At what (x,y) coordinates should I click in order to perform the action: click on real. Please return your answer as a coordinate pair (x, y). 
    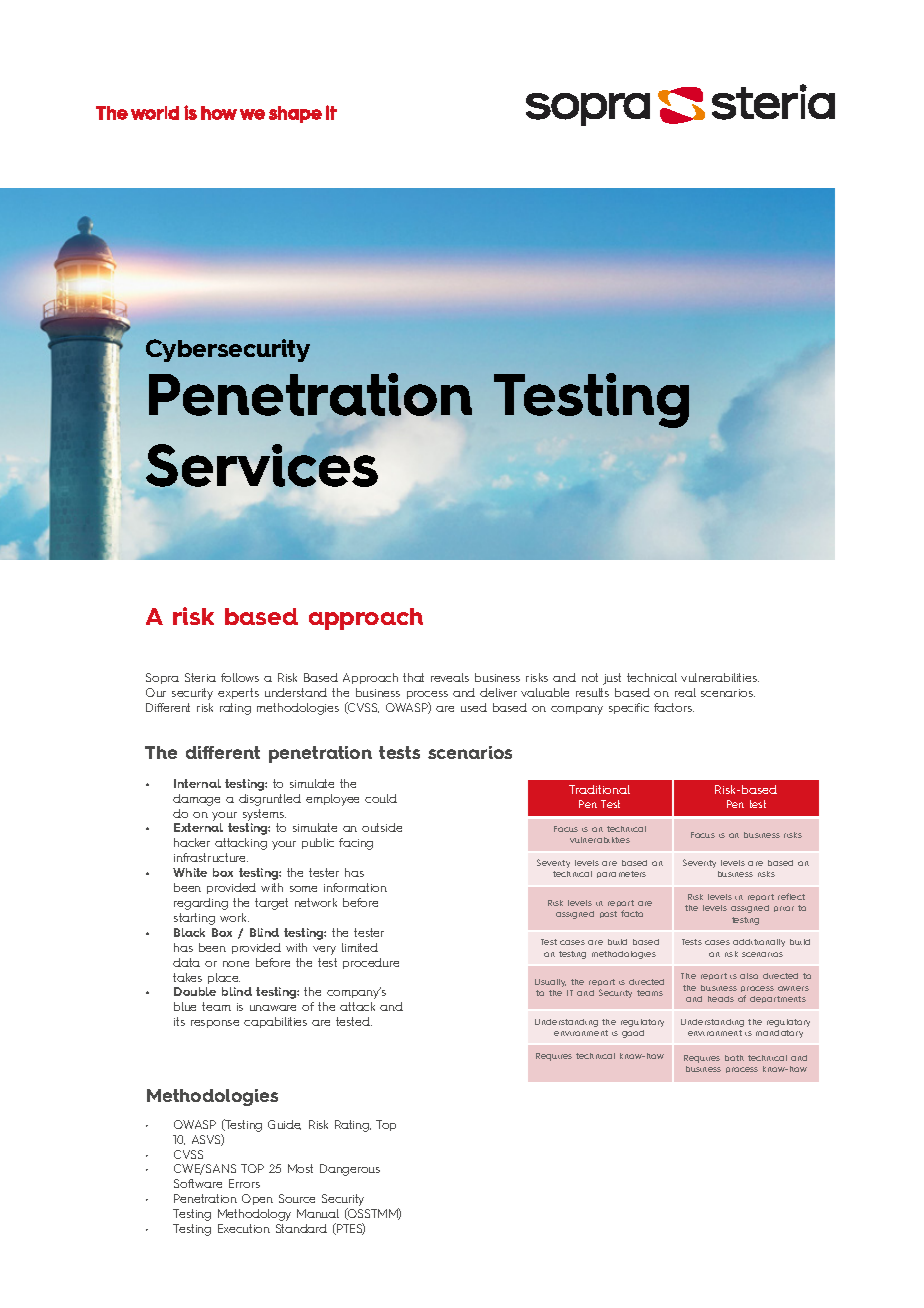
    Looking at the image, I should click on (685, 692).
